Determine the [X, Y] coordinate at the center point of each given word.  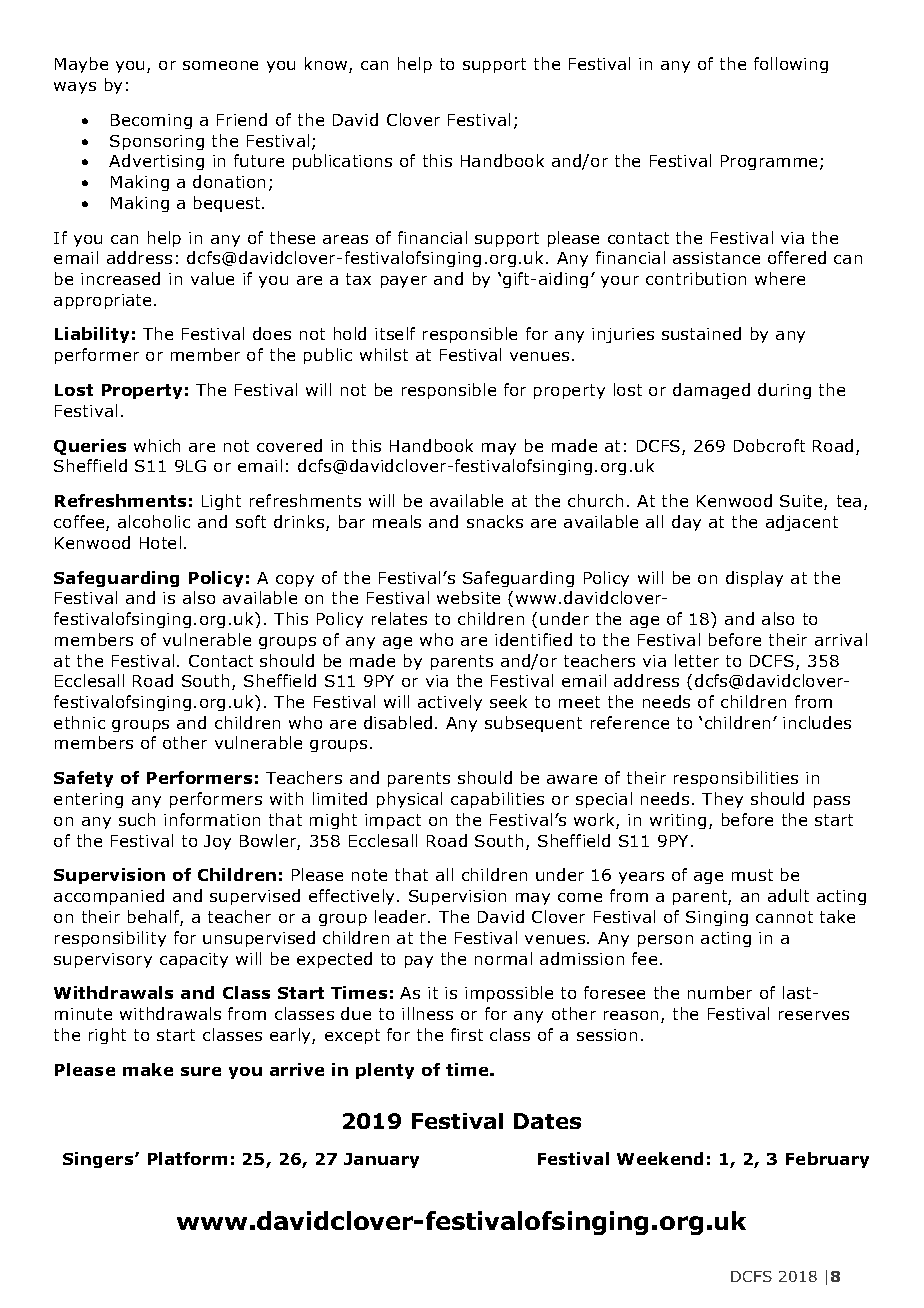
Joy [217, 842]
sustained [701, 333]
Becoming [151, 121]
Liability [92, 335]
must [752, 875]
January [381, 1160]
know [327, 65]
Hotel [160, 542]
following [791, 65]
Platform [187, 1158]
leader [402, 916]
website [468, 597]
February [827, 1160]
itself [395, 333]
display [754, 579]
